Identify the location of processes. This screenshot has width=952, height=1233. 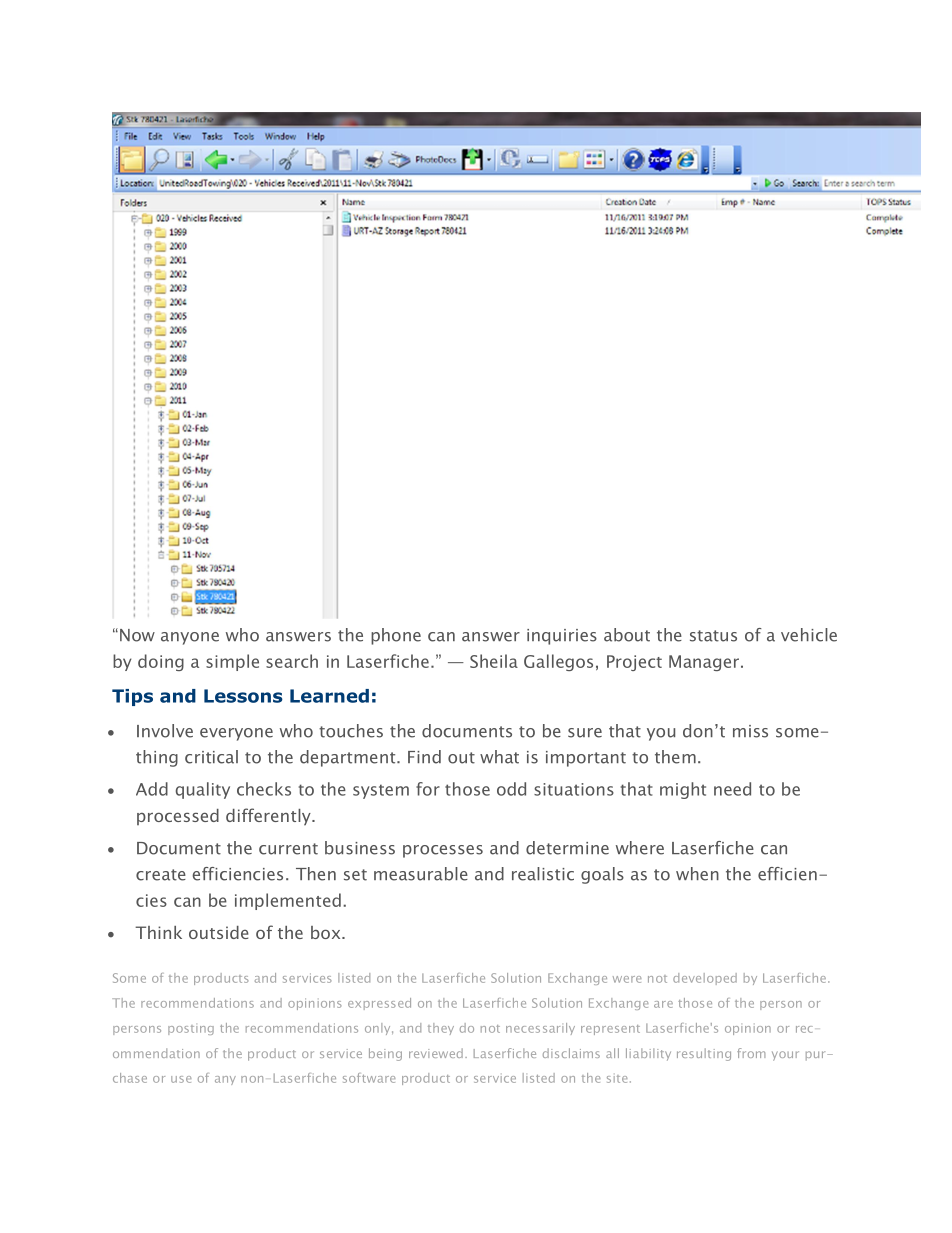
(443, 851).
